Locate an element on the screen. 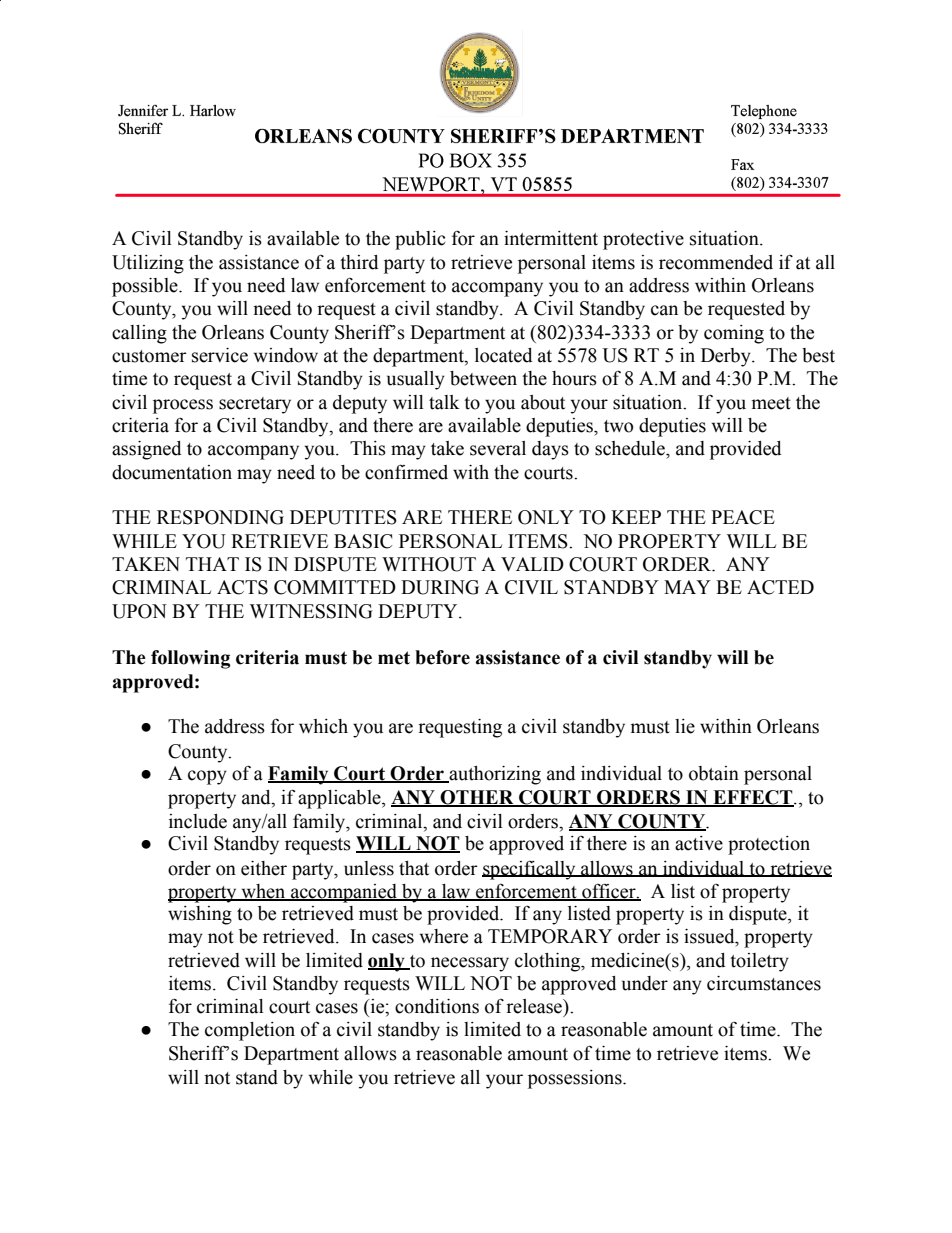 The image size is (952, 1233). public is located at coordinates (420, 240).
